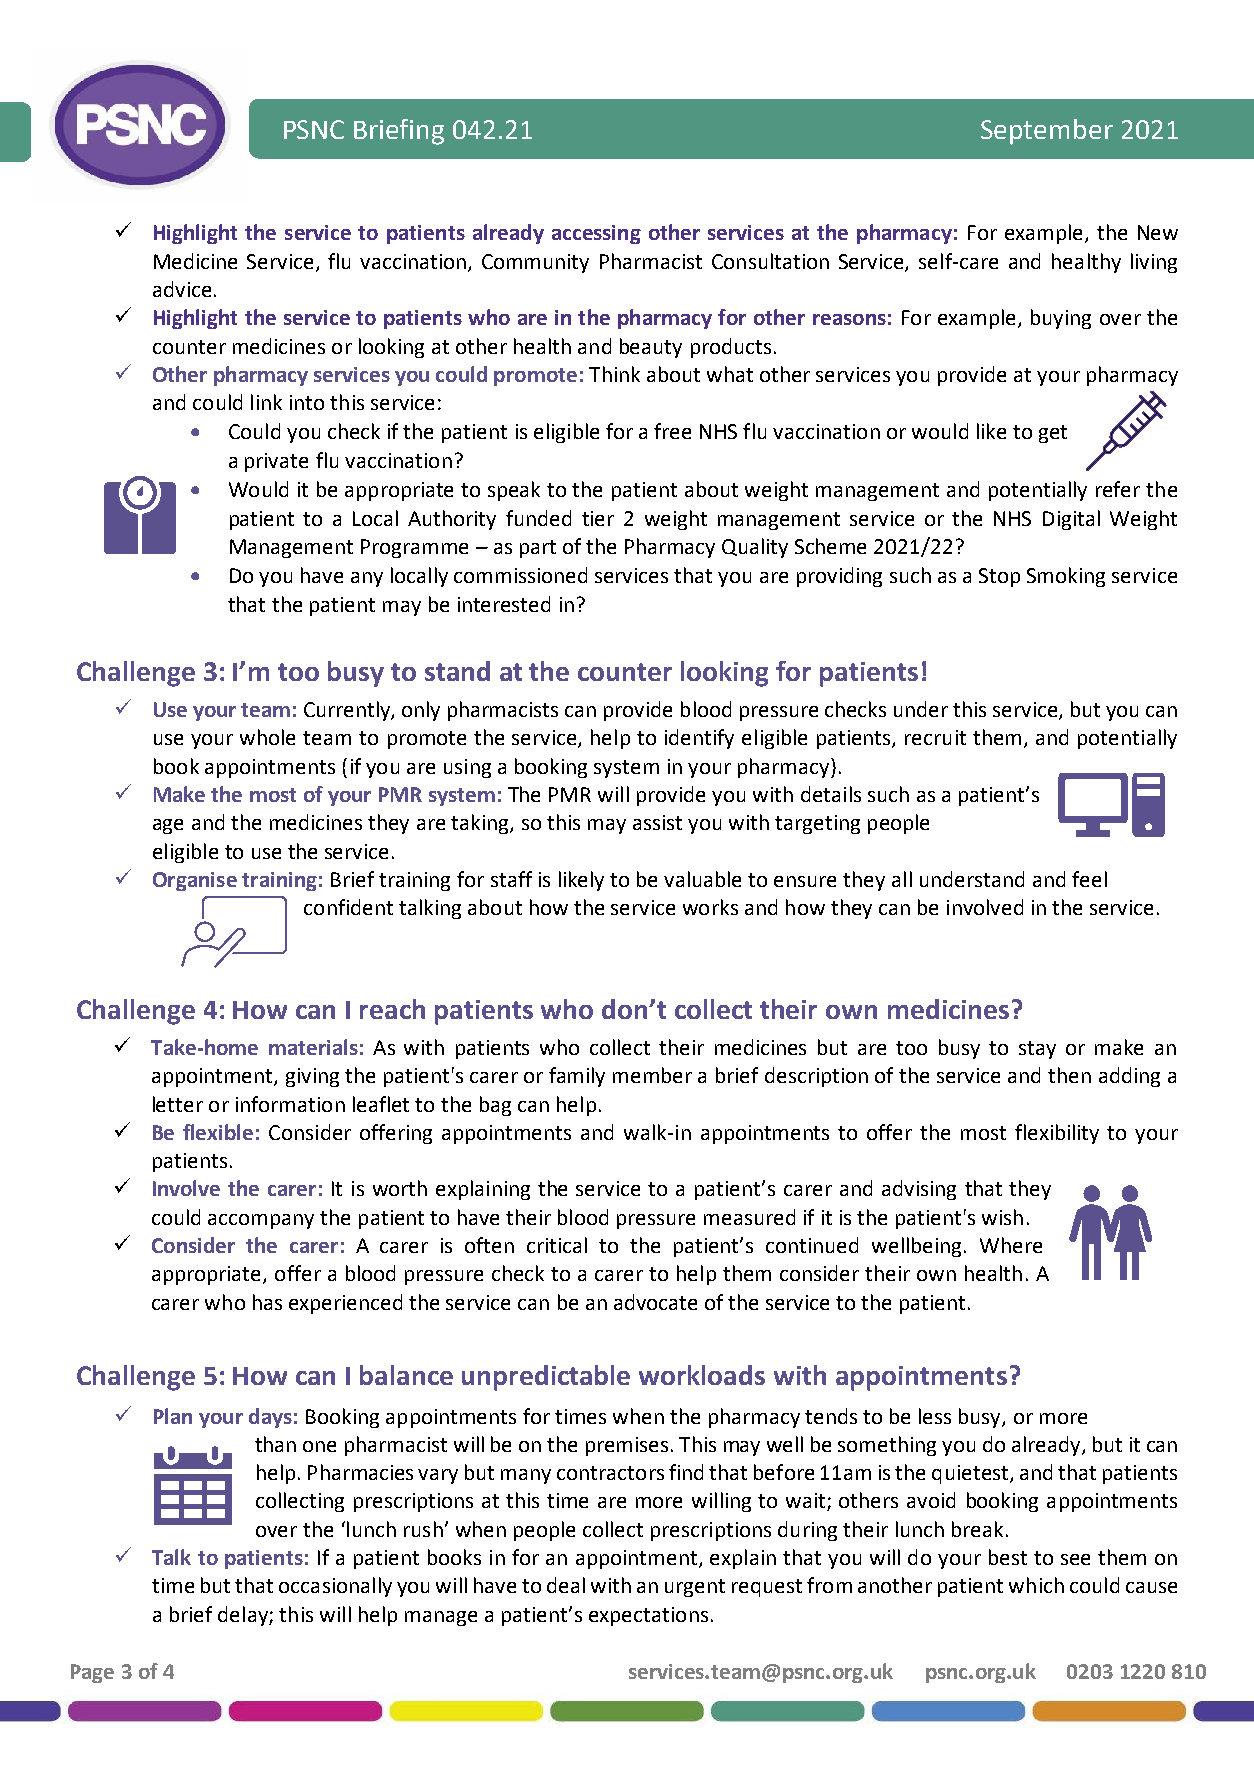 The height and width of the image is (1774, 1254). Describe the element at coordinates (244, 1616) in the image. I see `delay` at that location.
